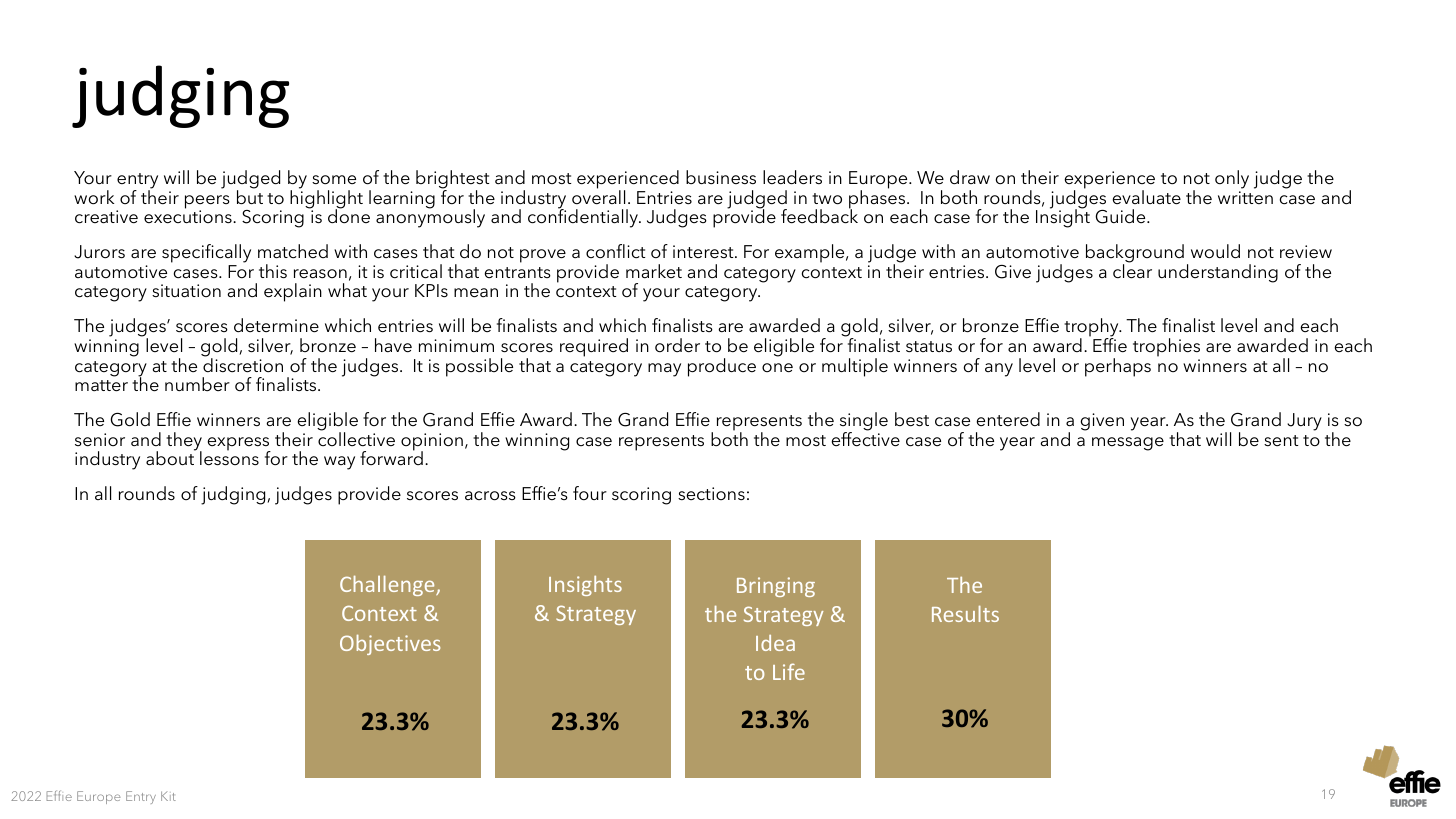 The image size is (1456, 819). Describe the element at coordinates (711, 494) in the screenshot. I see `sections` at that location.
